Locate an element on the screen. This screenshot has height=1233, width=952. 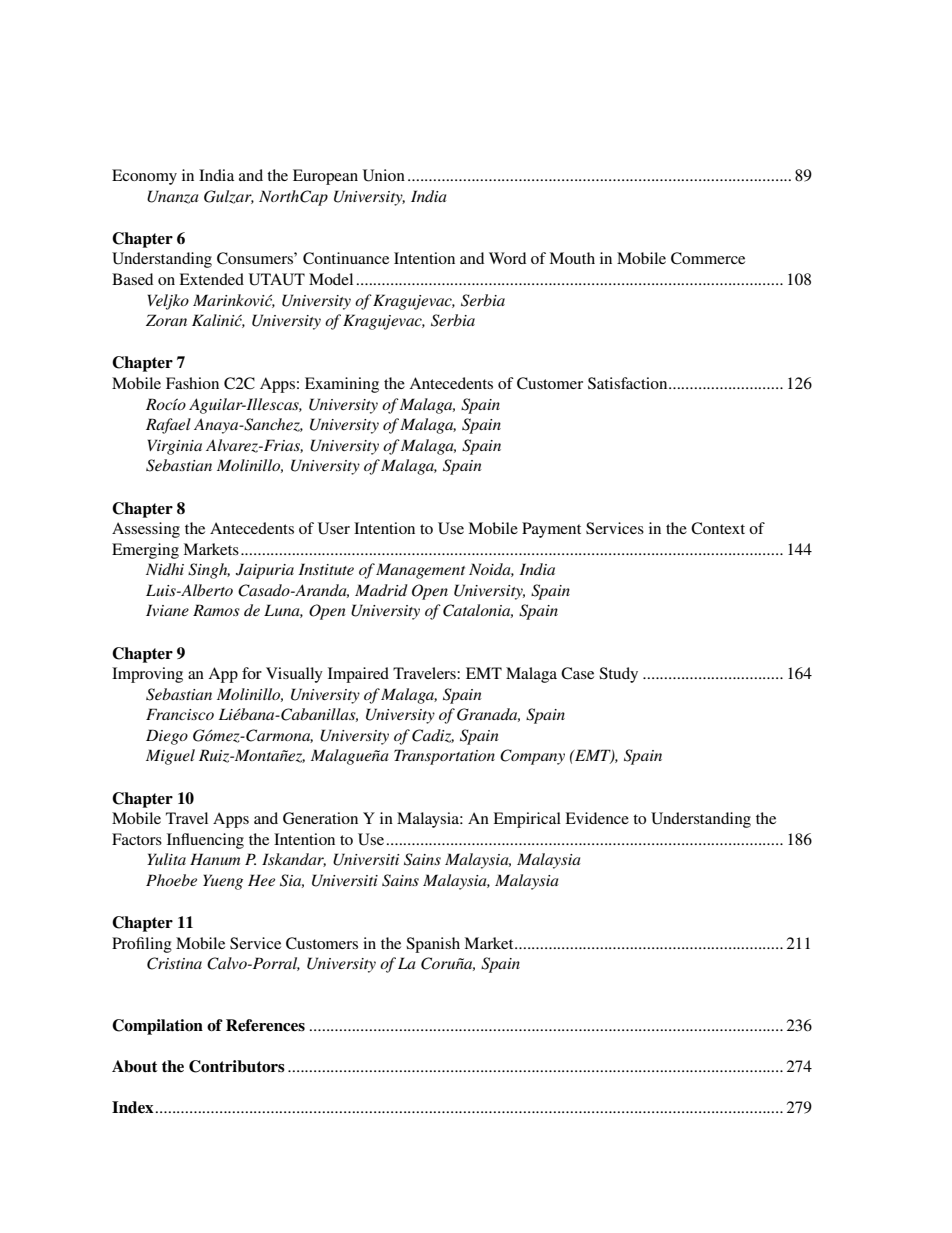
Evidence is located at coordinates (597, 818).
